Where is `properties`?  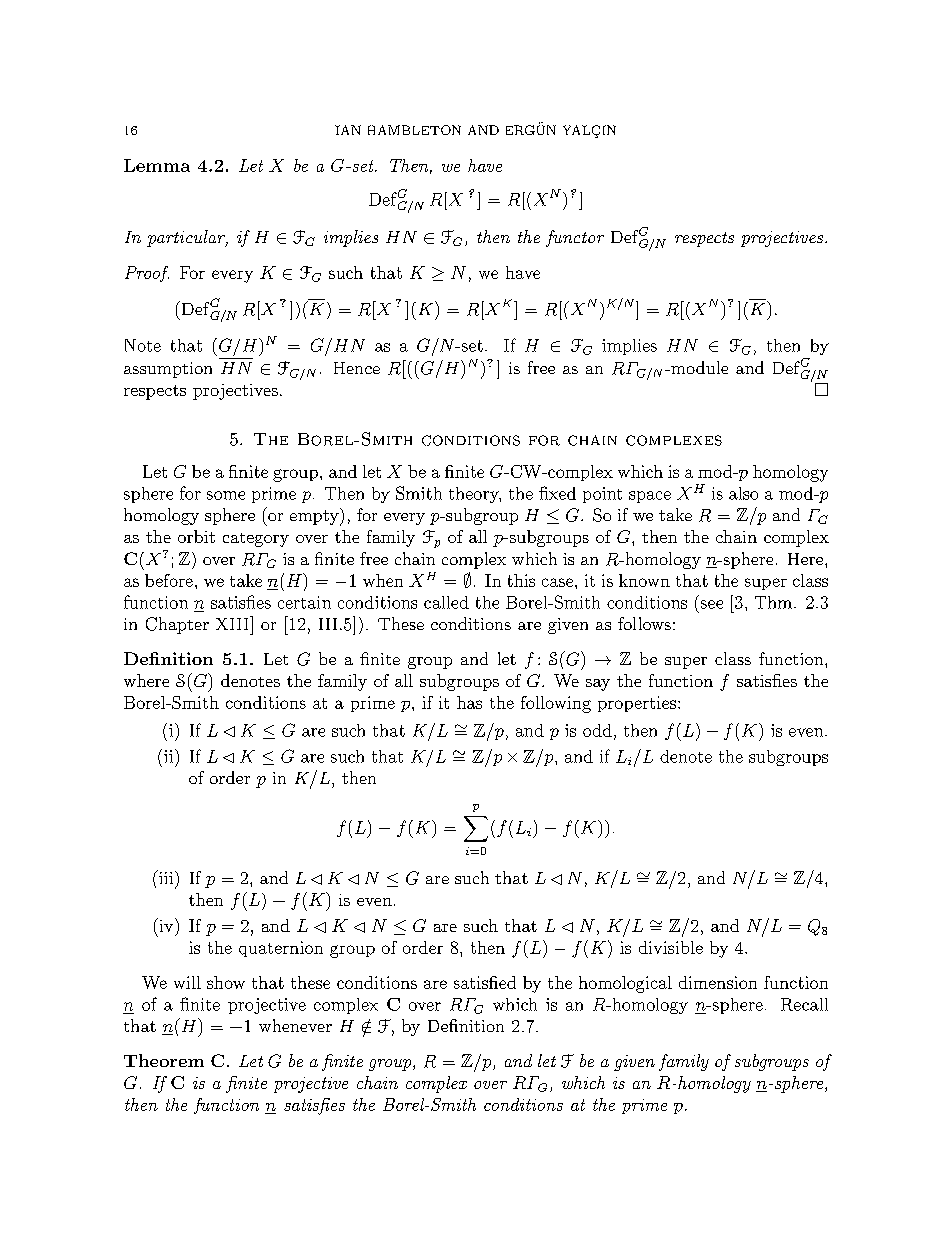
properties is located at coordinates (637, 704).
